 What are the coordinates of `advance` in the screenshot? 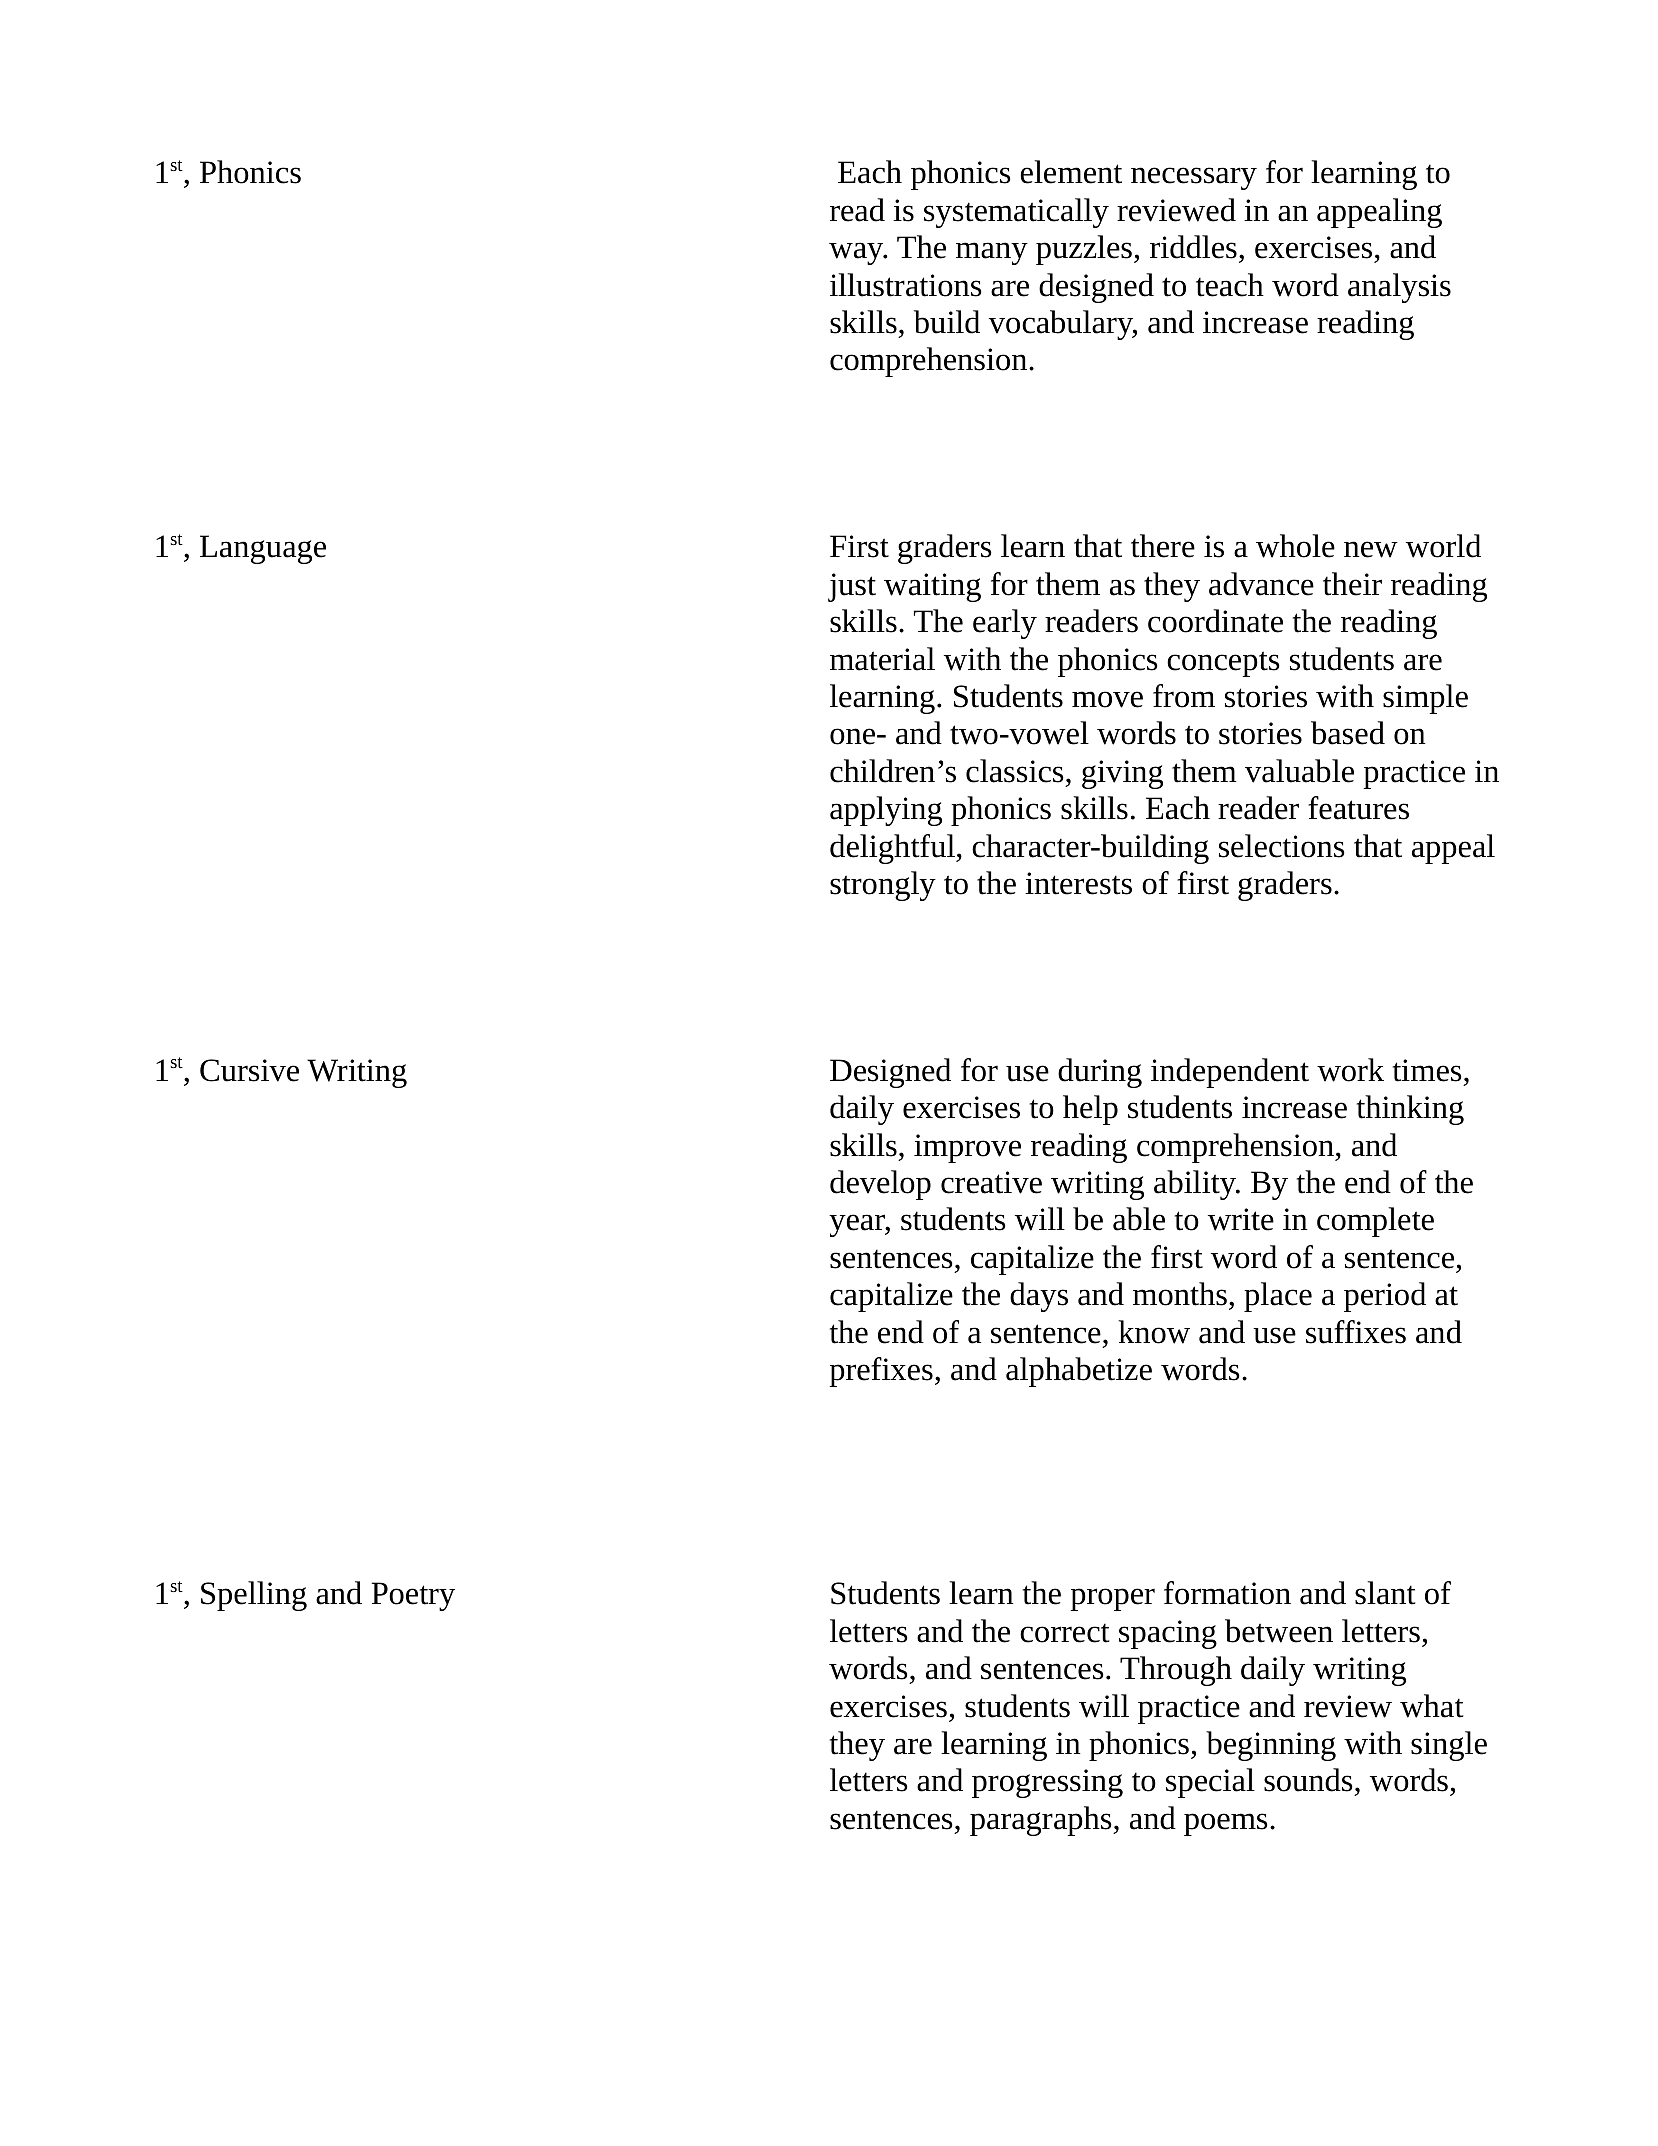 It's located at (1261, 584).
